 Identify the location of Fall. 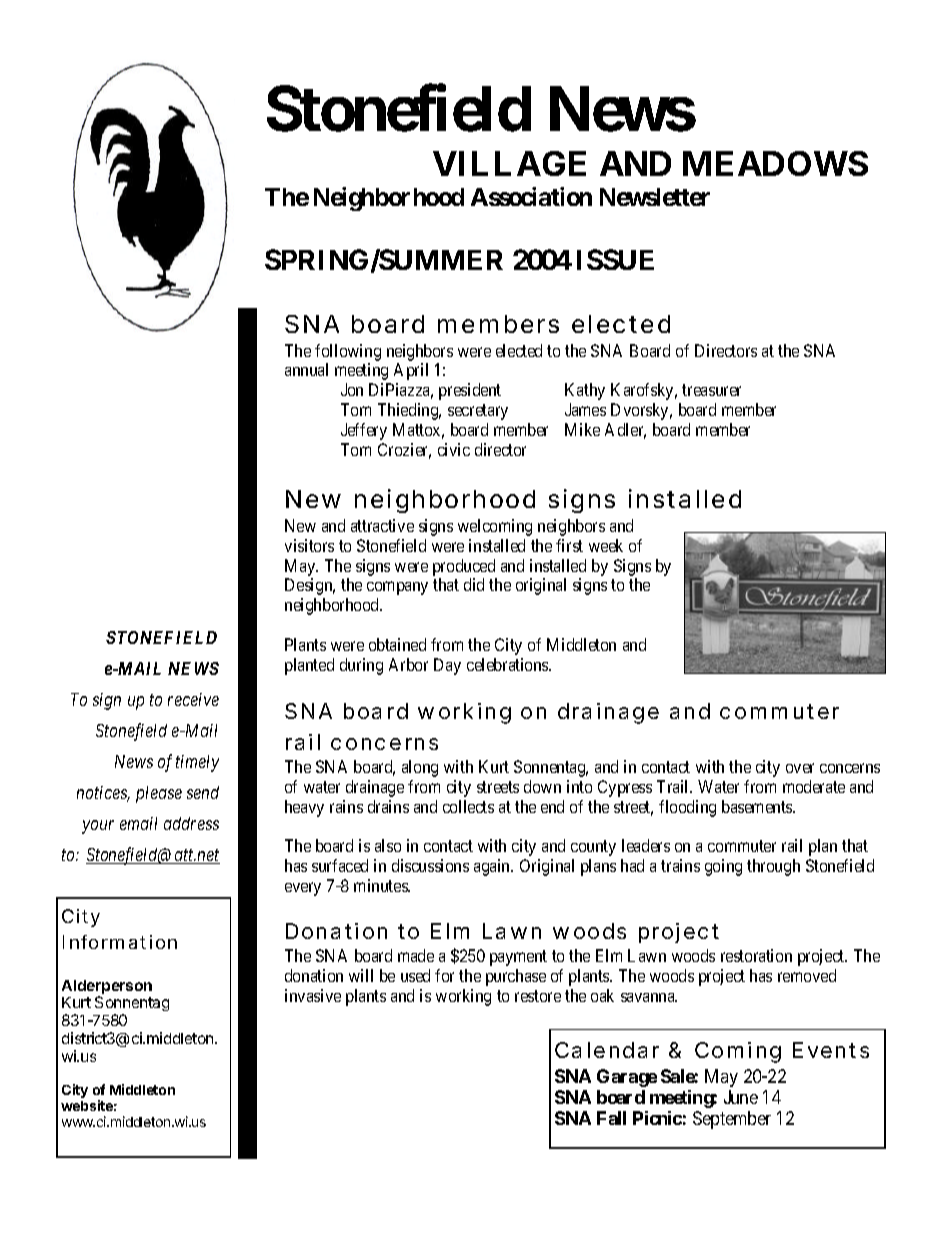
(611, 1118).
